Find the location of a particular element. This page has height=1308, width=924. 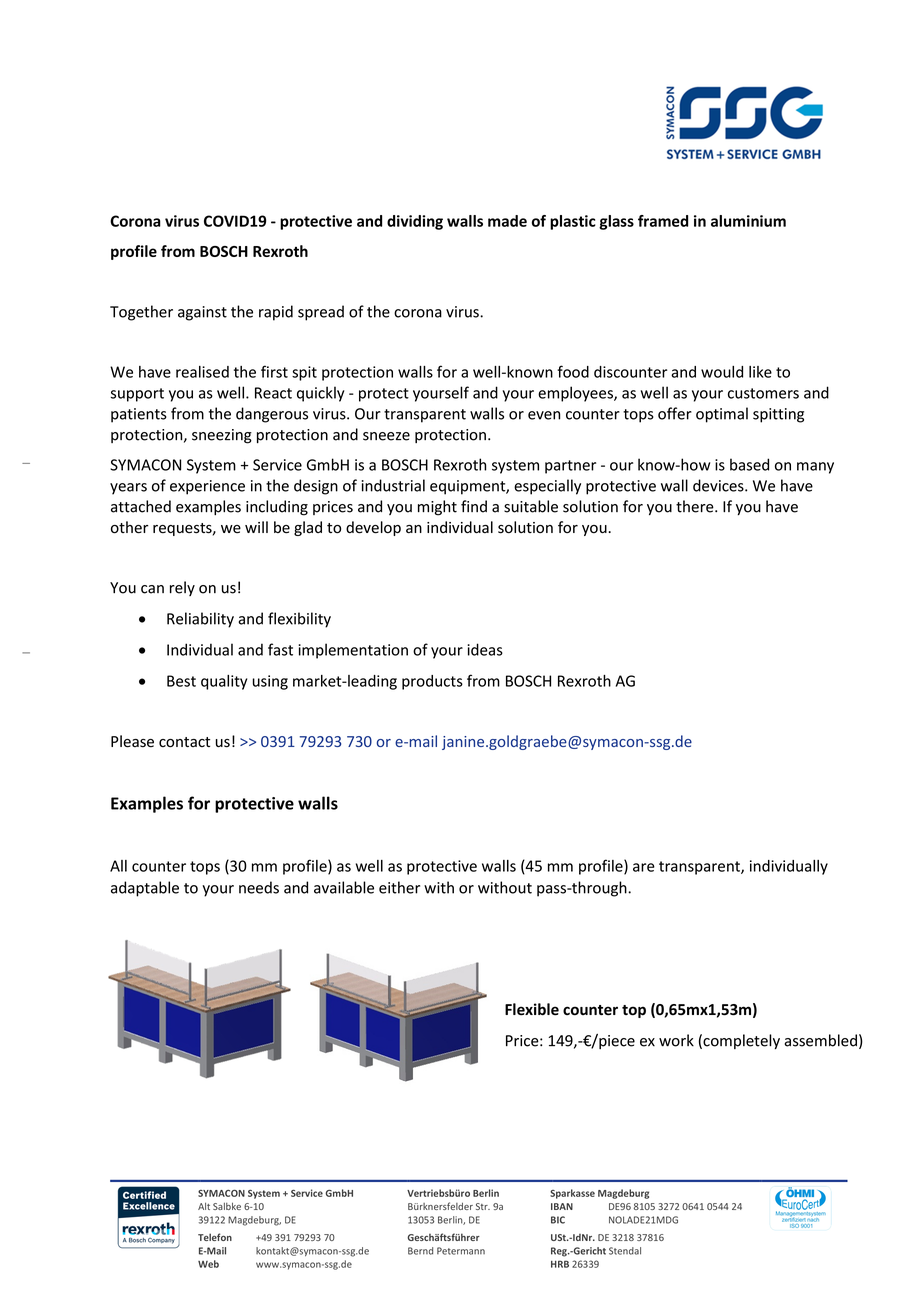

work is located at coordinates (676, 1040).
